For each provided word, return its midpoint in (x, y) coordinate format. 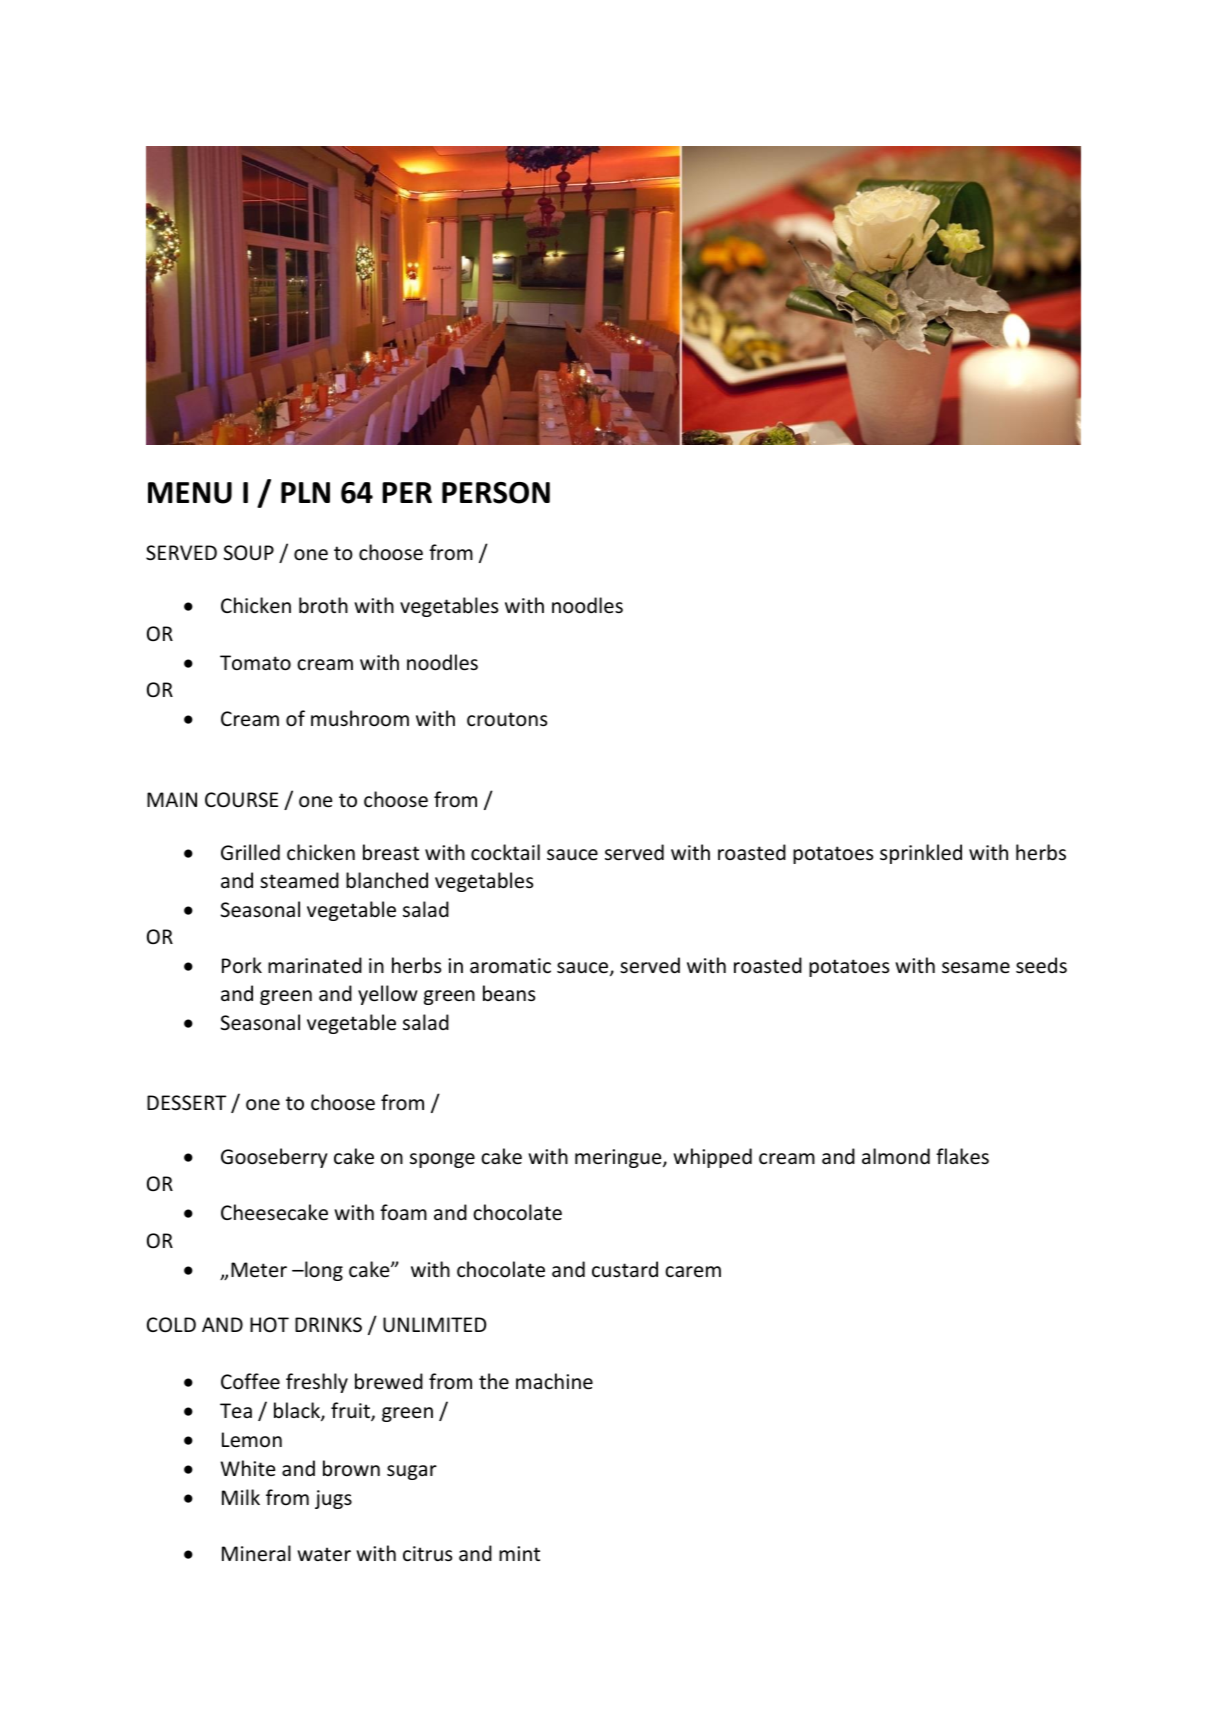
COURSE (241, 800)
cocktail (505, 852)
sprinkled (921, 854)
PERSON (496, 493)
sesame (976, 968)
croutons (507, 719)
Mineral (256, 1553)
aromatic (510, 966)
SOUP (249, 553)
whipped (712, 1158)
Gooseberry (274, 1158)
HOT (269, 1324)
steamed (299, 880)
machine (554, 1381)
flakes (962, 1156)
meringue (619, 1158)
